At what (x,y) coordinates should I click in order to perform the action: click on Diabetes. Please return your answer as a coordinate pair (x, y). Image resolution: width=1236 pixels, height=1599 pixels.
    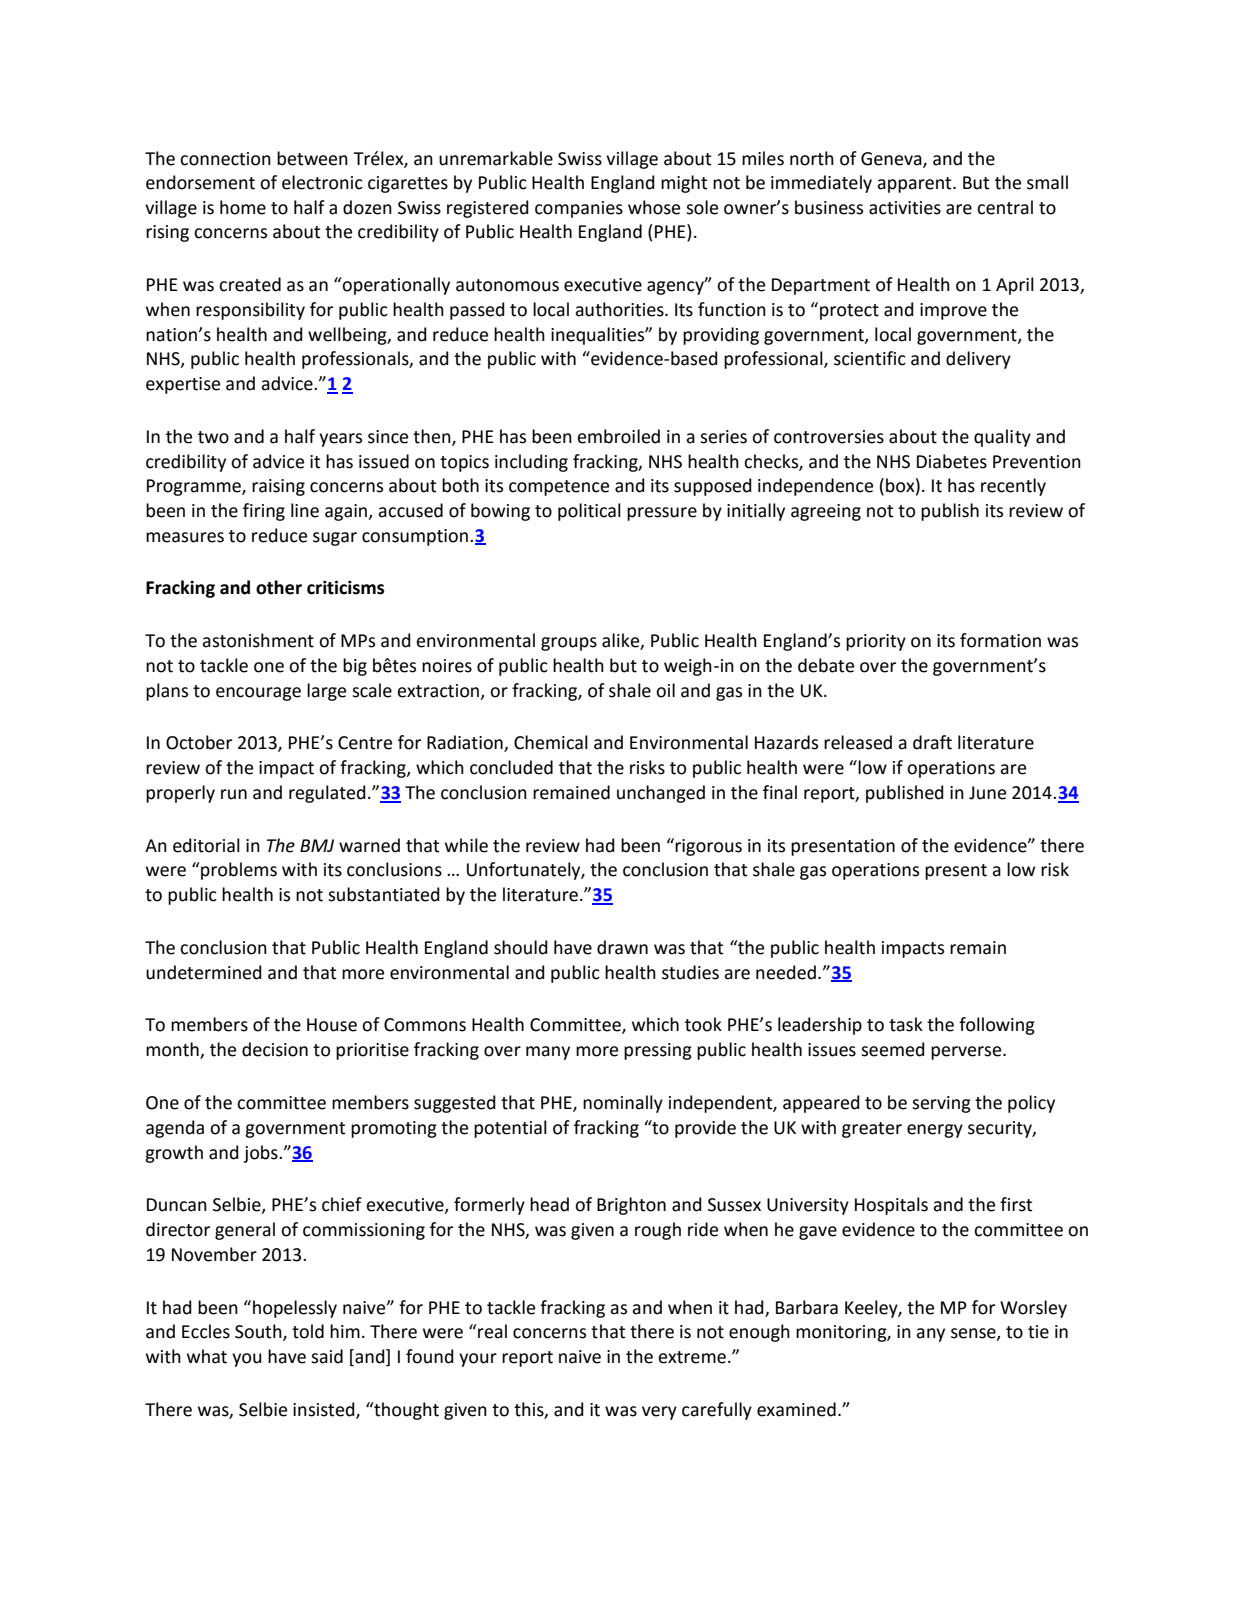
    Looking at the image, I should click on (952, 461).
